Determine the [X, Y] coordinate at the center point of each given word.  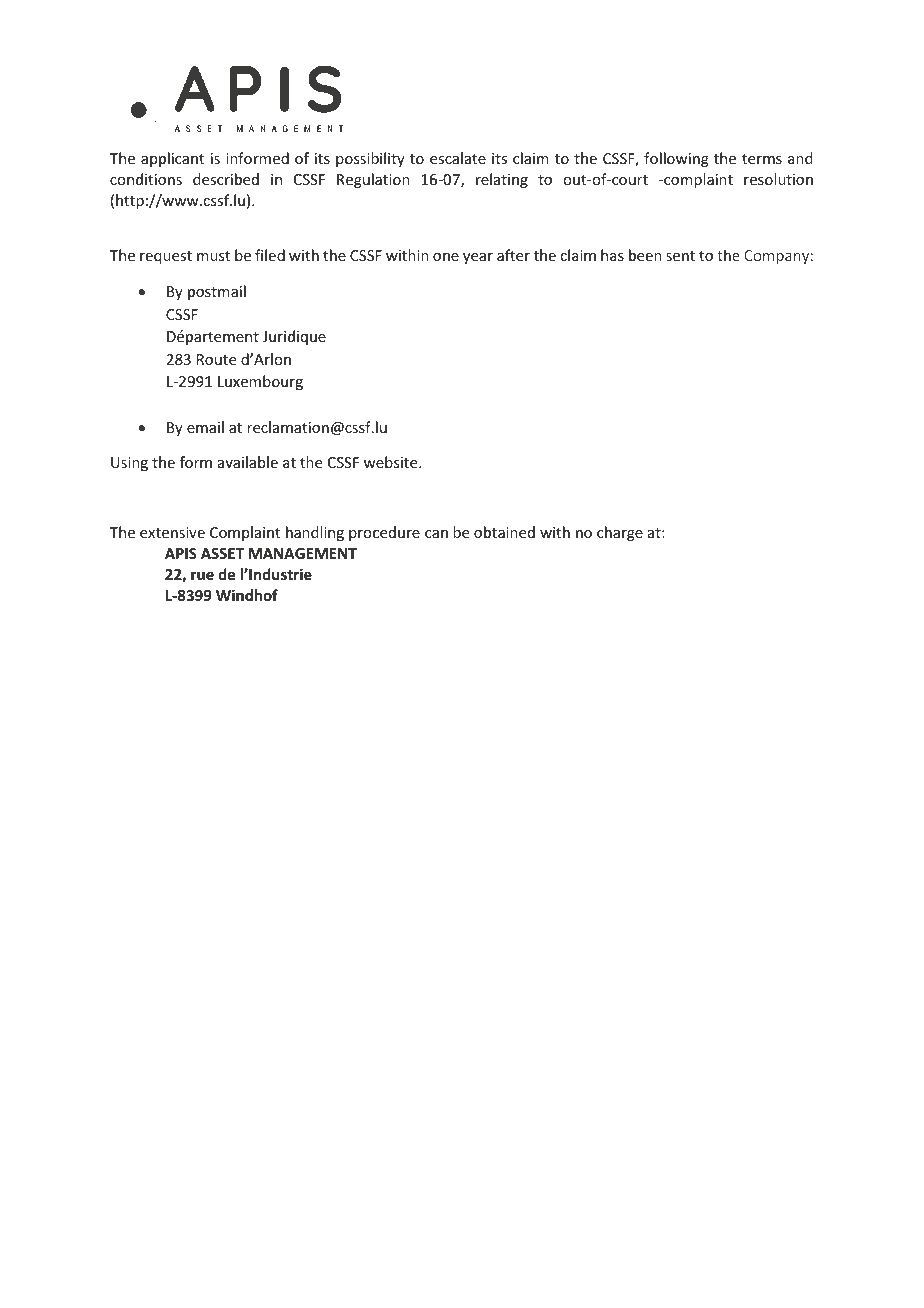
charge [620, 533]
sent [680, 256]
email [205, 427]
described [226, 179]
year [478, 258]
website [392, 462]
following [676, 159]
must [213, 256]
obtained [504, 532]
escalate [458, 158]
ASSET [222, 553]
